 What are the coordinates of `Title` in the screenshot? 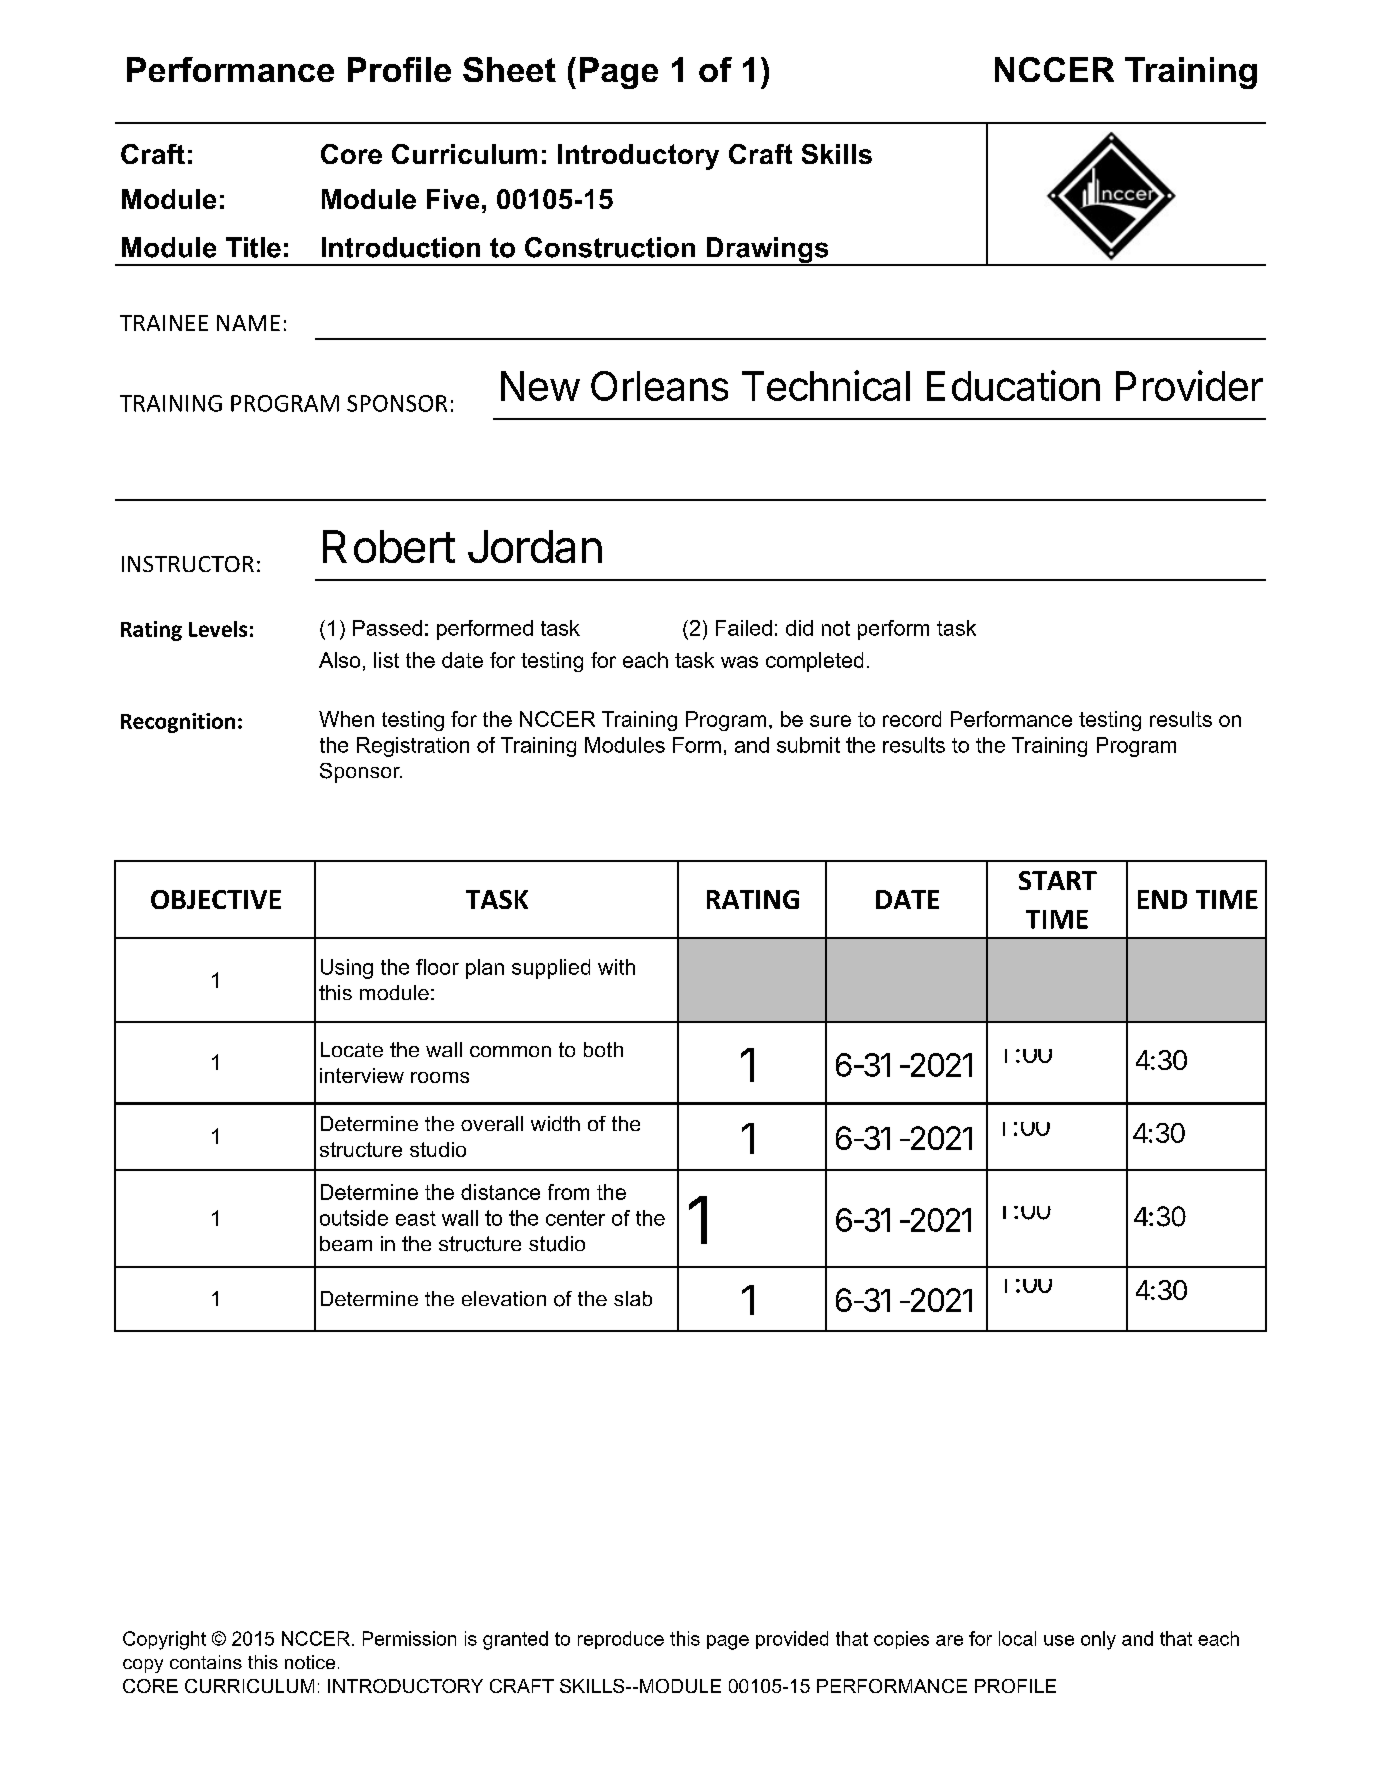 It's located at (253, 247).
